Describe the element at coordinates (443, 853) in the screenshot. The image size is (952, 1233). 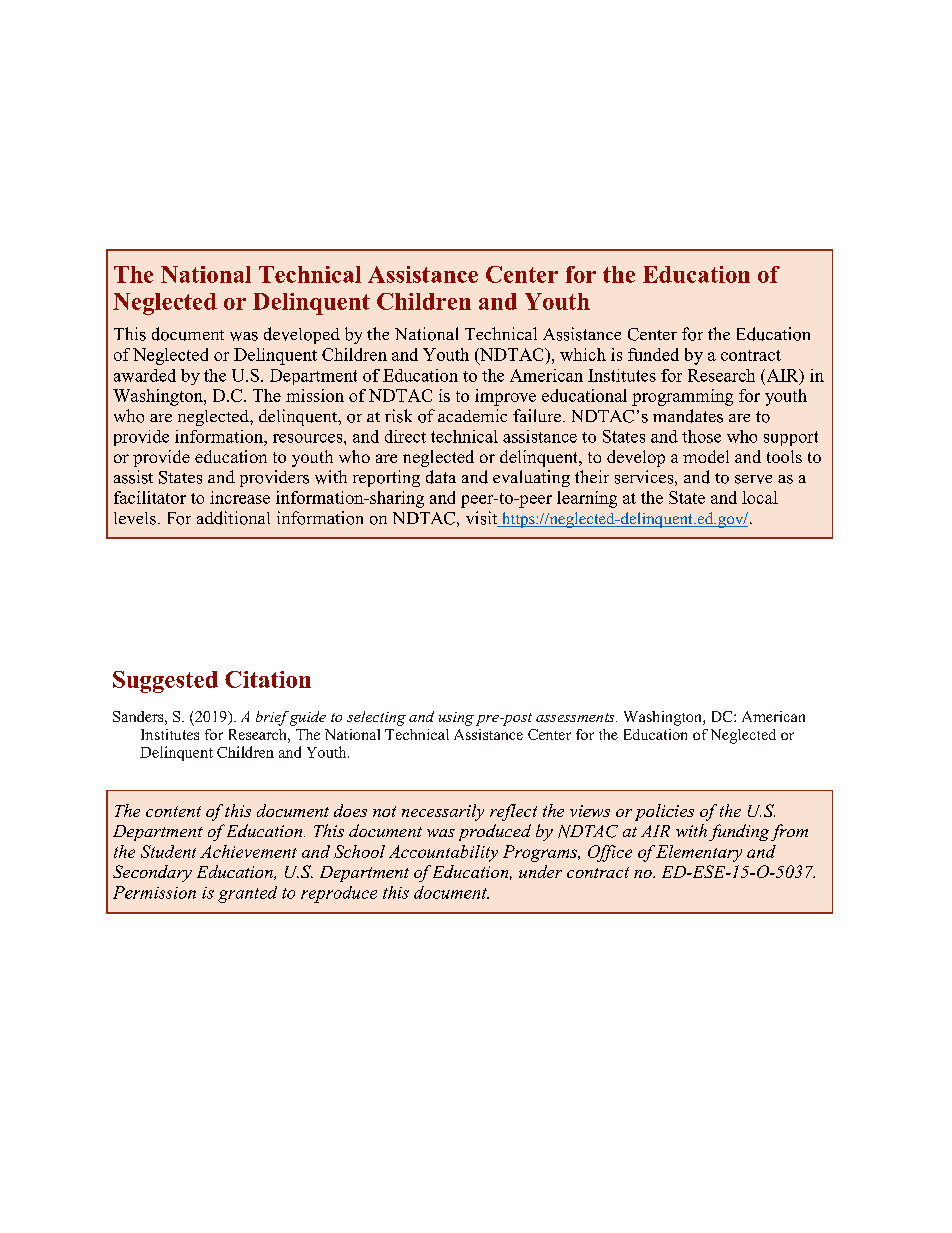
I see `Accountability` at that location.
